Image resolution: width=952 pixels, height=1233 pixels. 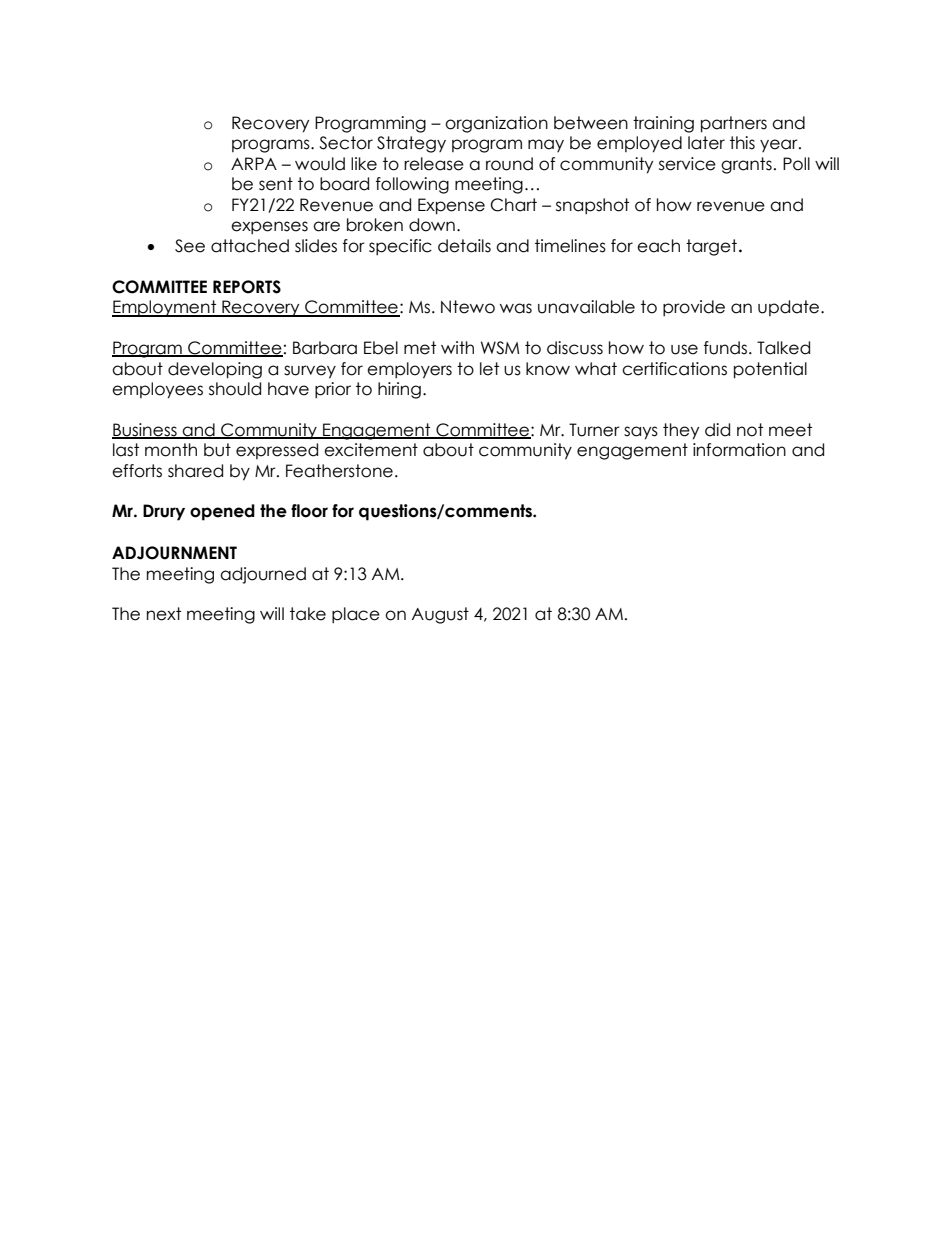 What do you see at coordinates (164, 614) in the document?
I see `next` at bounding box center [164, 614].
